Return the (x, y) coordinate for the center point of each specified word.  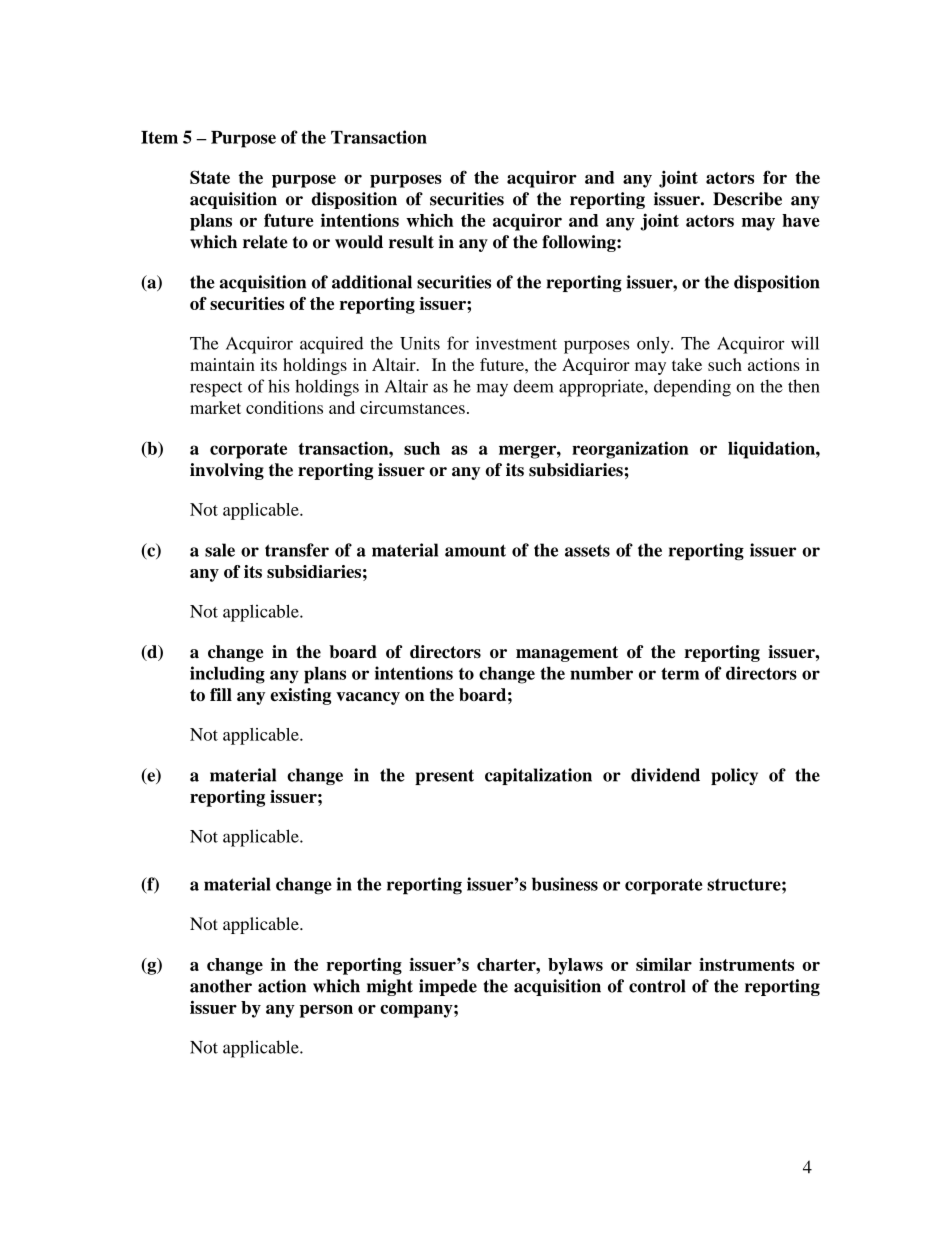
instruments (746, 964)
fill (221, 694)
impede (448, 987)
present (444, 777)
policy (734, 776)
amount (475, 550)
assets (587, 550)
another (221, 986)
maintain (222, 364)
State (210, 177)
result (411, 242)
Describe (747, 199)
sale (220, 550)
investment (516, 343)
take (687, 364)
